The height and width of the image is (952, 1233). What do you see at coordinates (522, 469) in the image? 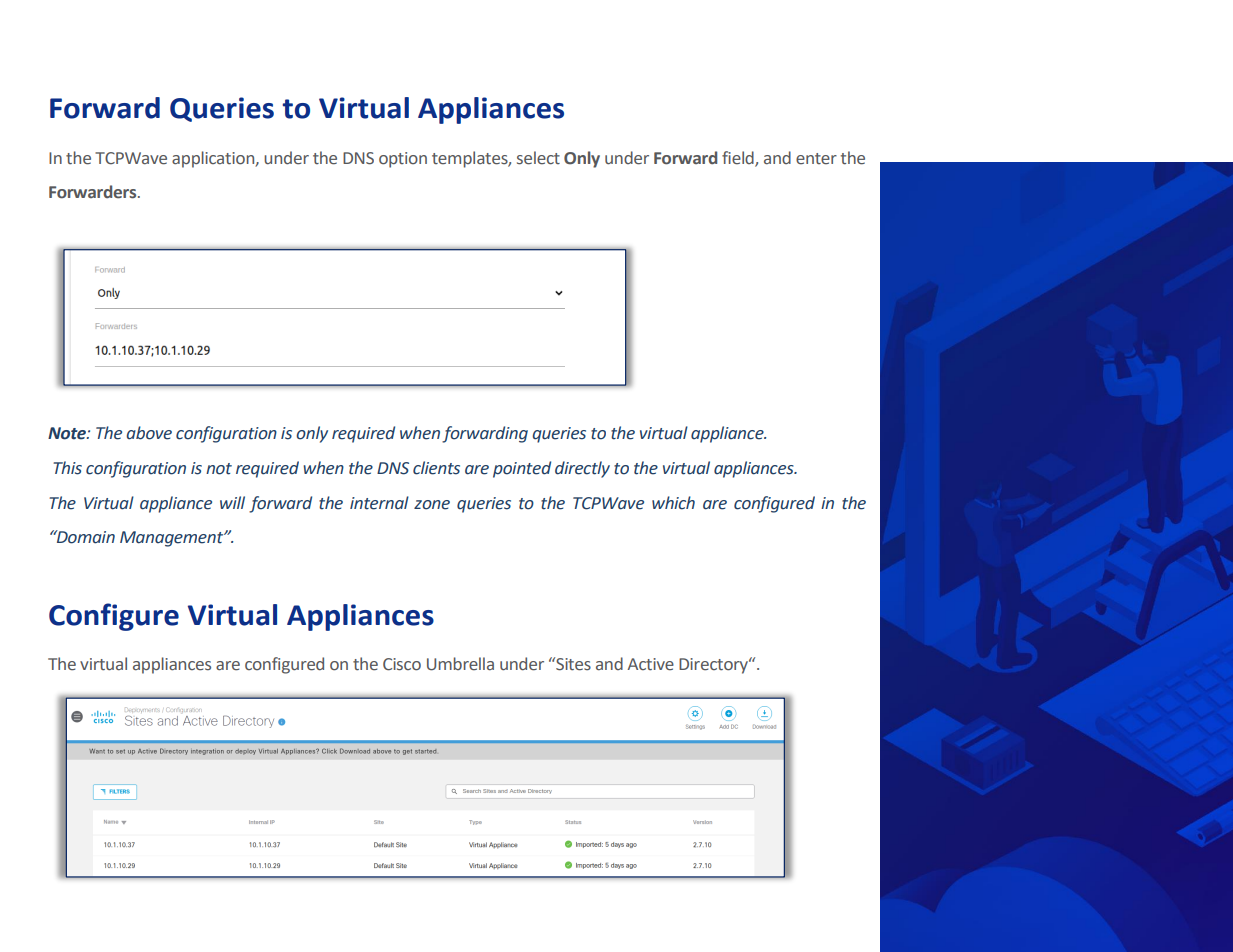
I see `pointed` at bounding box center [522, 469].
